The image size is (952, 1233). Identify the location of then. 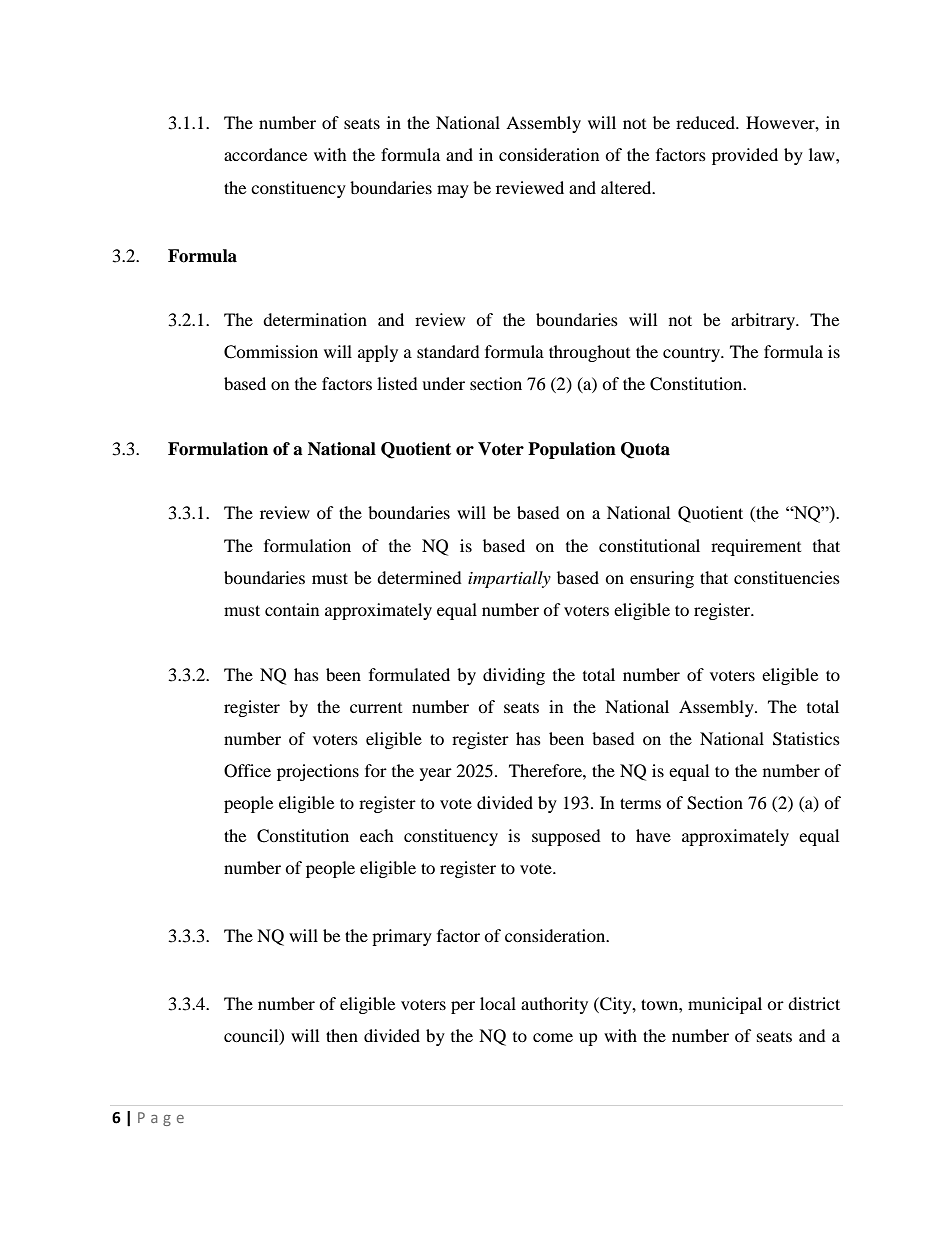
(342, 1035).
